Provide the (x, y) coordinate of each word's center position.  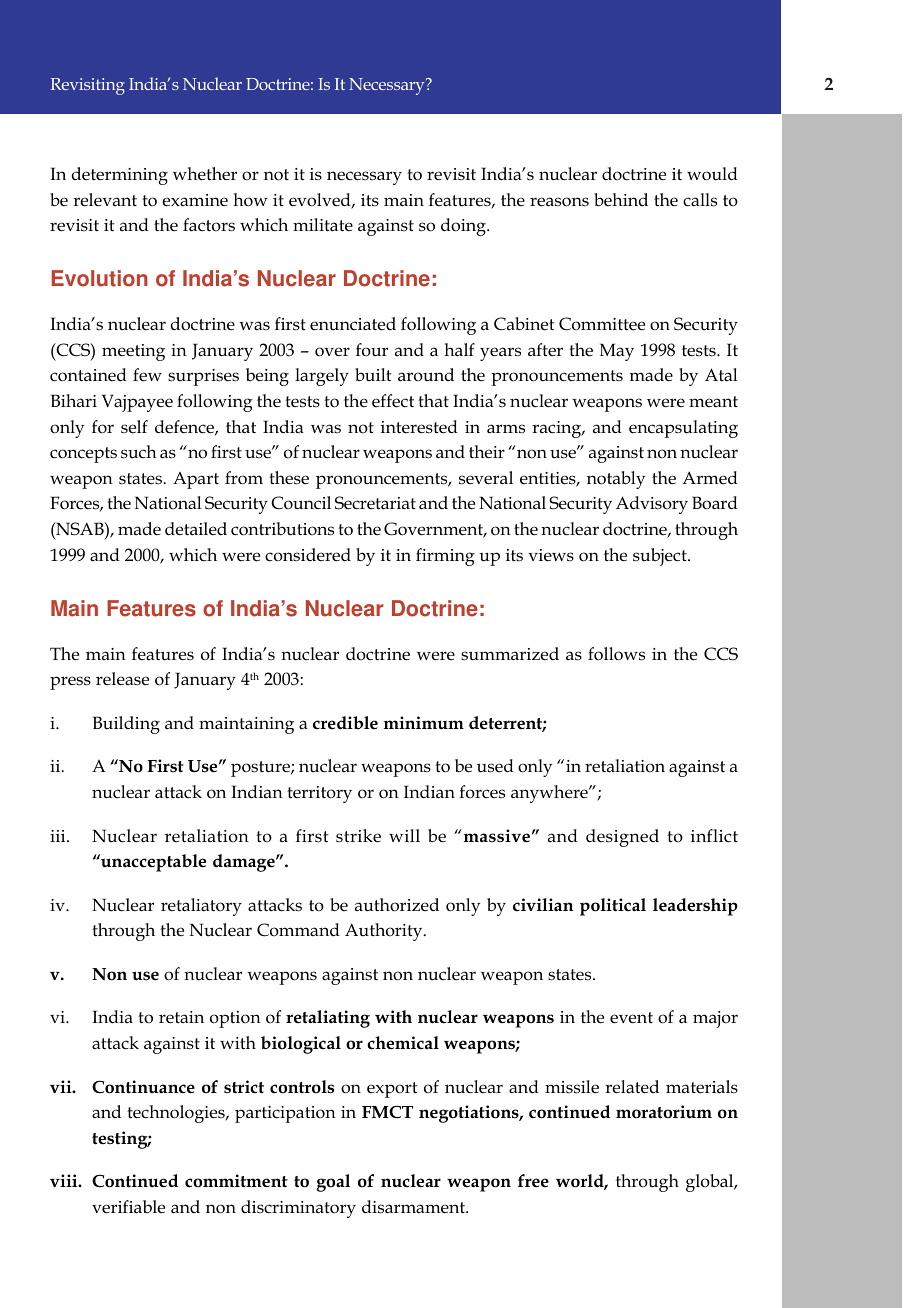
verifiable (128, 1207)
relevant (105, 200)
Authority (385, 932)
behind (621, 199)
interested (419, 427)
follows (616, 654)
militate (323, 225)
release (122, 679)
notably (616, 480)
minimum (424, 723)
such (139, 452)
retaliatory (201, 907)
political (613, 907)
